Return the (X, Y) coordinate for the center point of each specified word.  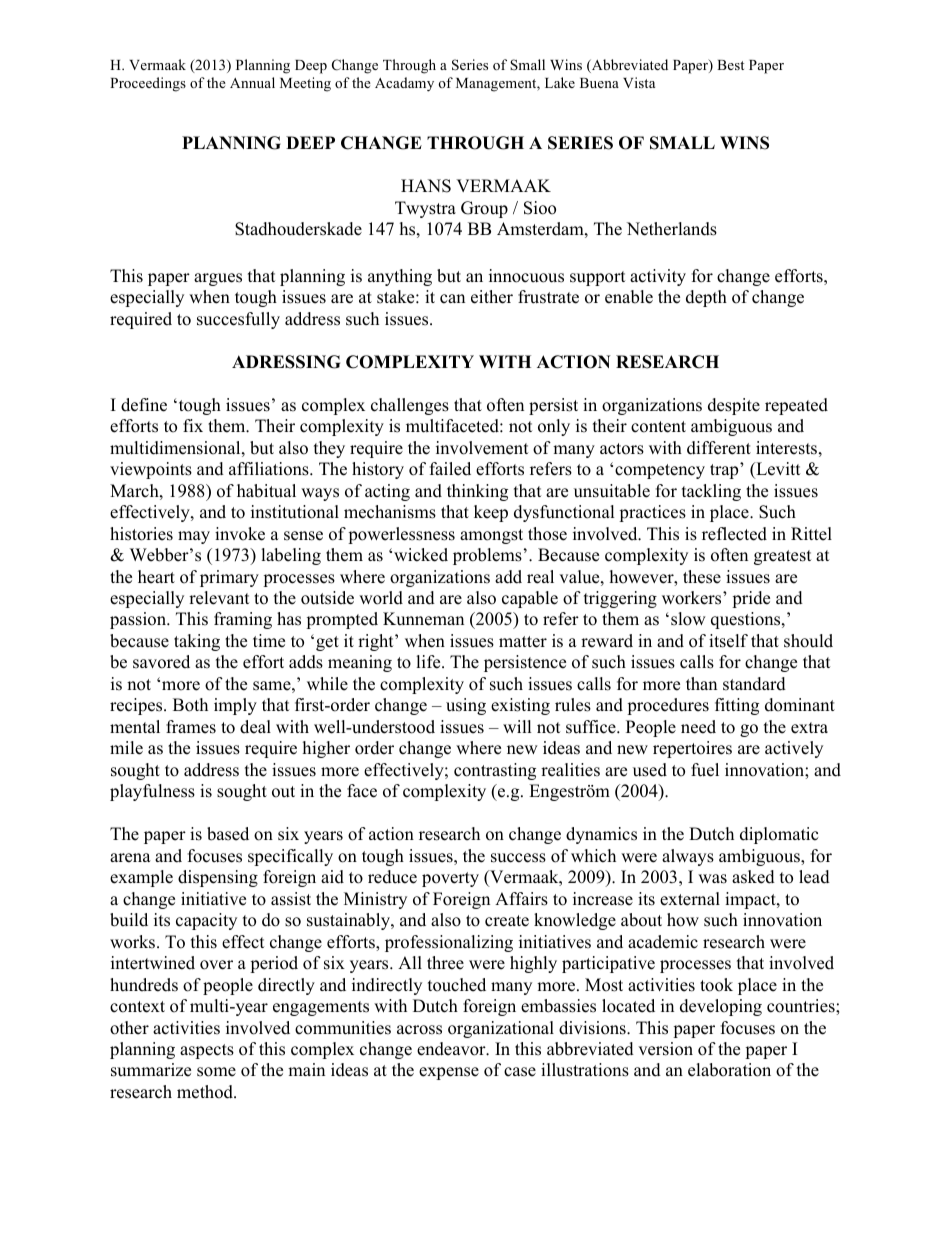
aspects (207, 1051)
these (702, 577)
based (228, 834)
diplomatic (779, 835)
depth (706, 298)
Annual (252, 82)
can (452, 299)
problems (487, 556)
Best (730, 65)
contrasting (495, 771)
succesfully (238, 320)
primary (229, 578)
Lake (560, 82)
